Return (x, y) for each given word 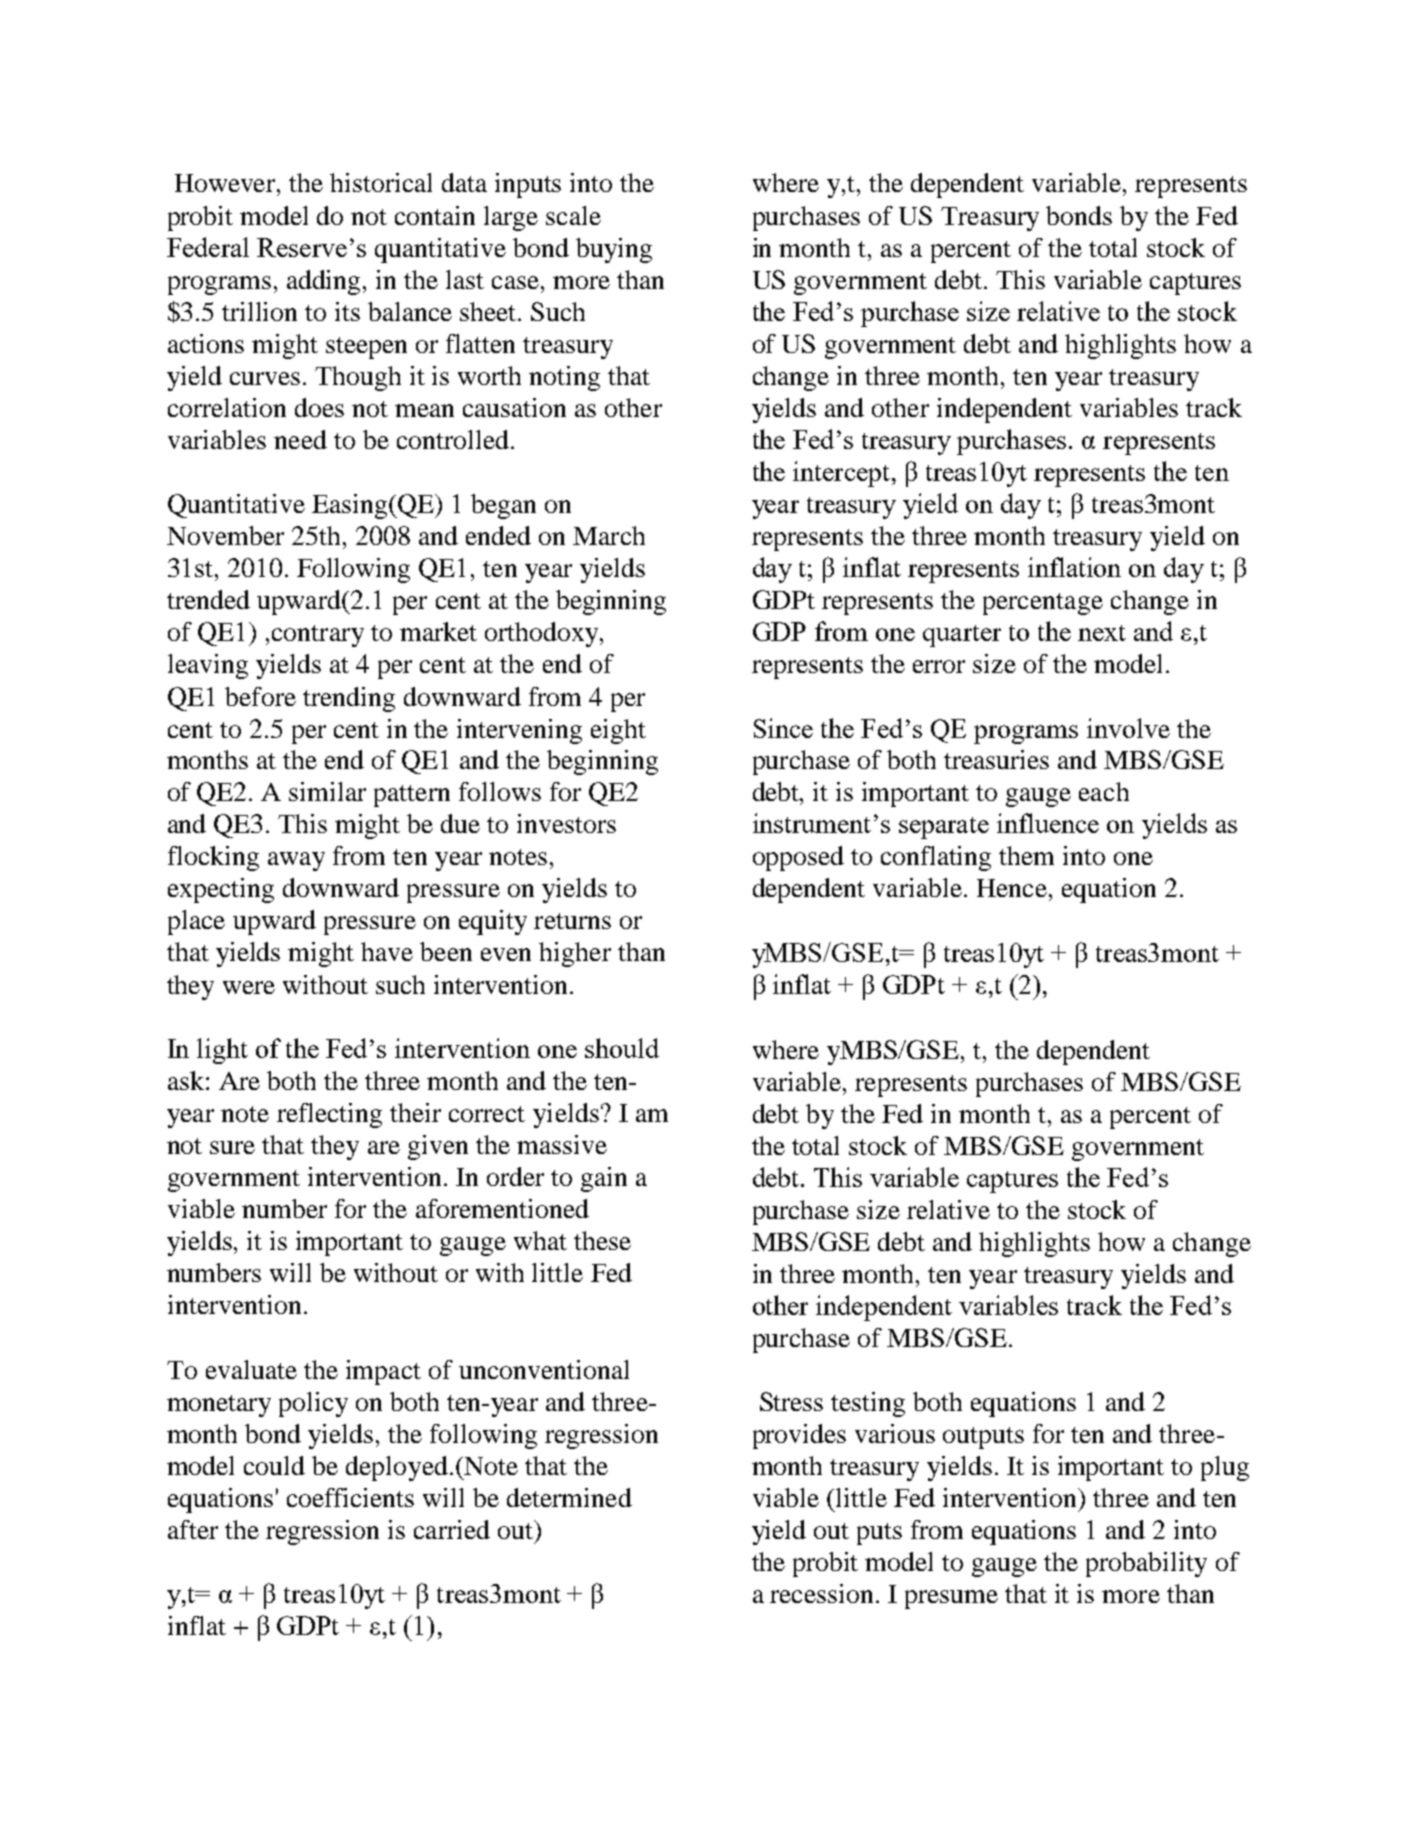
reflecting (329, 1115)
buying (614, 250)
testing (868, 1404)
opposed (798, 858)
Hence (1013, 888)
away (296, 861)
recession (821, 1593)
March (609, 535)
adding (325, 282)
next (1102, 633)
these (602, 1240)
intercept (841, 474)
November (225, 535)
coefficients (350, 1497)
